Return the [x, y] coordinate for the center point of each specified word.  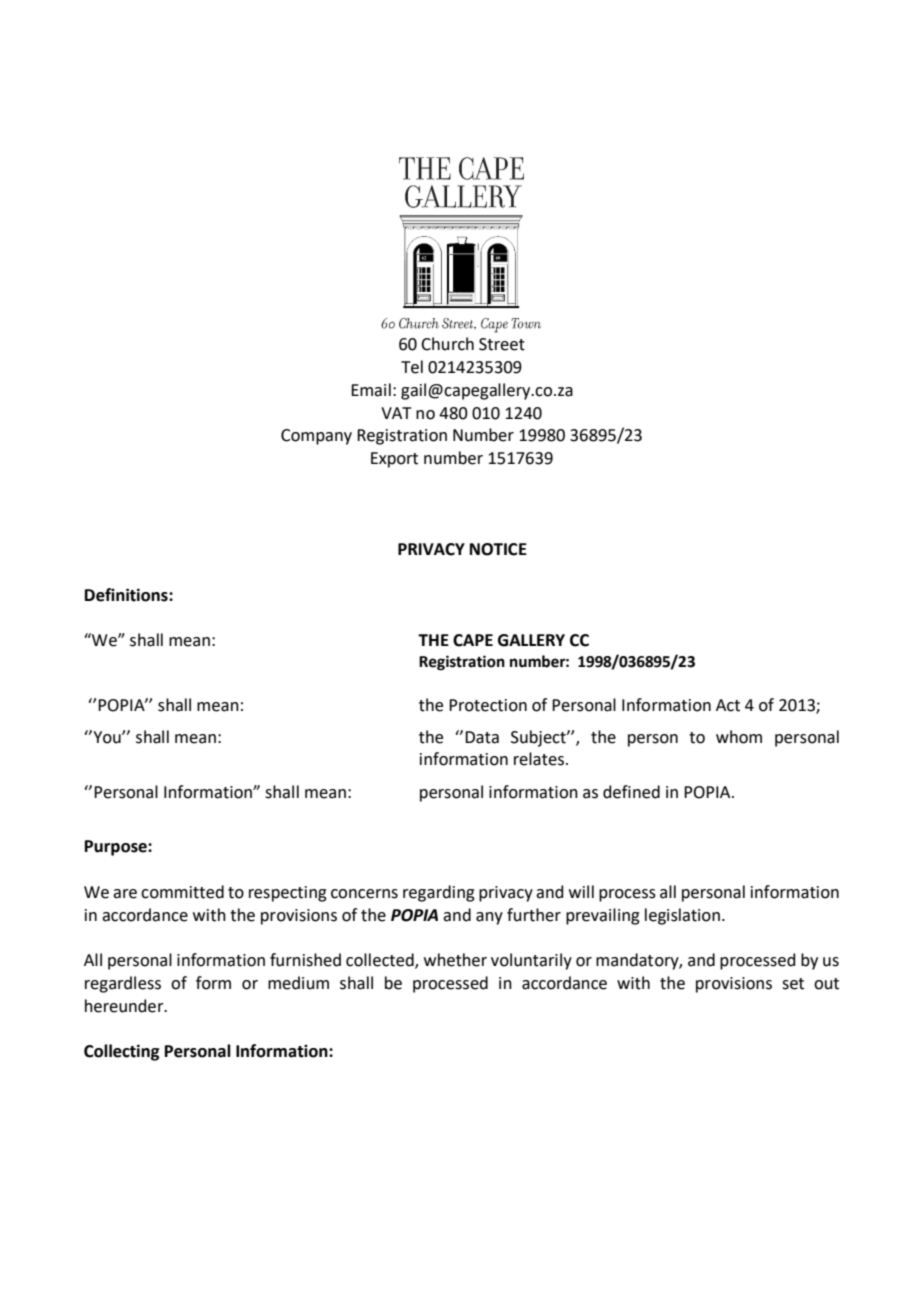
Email [371, 390]
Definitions [127, 595]
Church [447, 344]
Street [502, 344]
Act [728, 705]
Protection [488, 705]
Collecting [121, 1052]
